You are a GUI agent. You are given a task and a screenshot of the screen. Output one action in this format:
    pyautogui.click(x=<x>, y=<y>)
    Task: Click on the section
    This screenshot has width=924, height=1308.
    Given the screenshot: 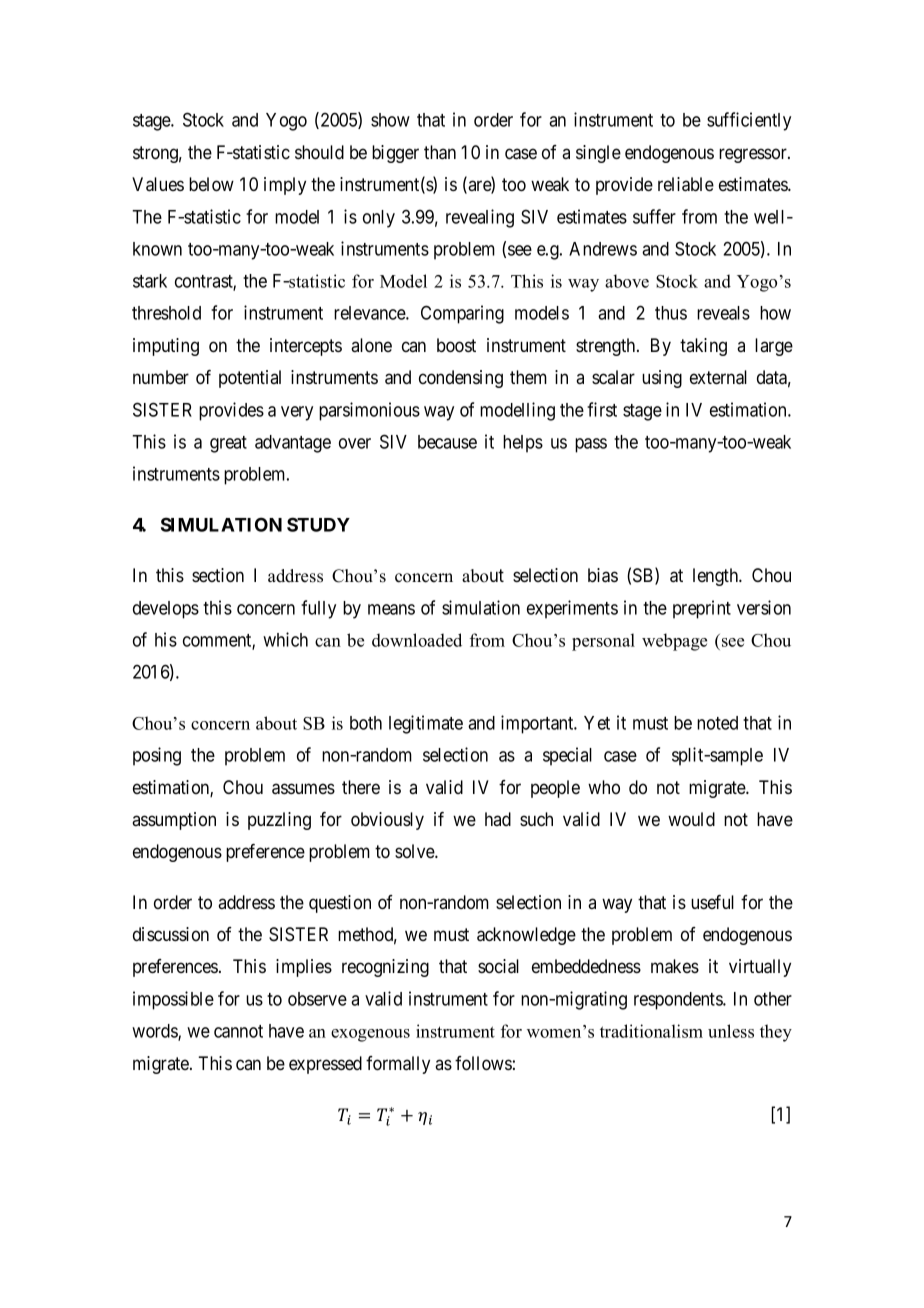 What is the action you would take?
    pyautogui.click(x=218, y=575)
